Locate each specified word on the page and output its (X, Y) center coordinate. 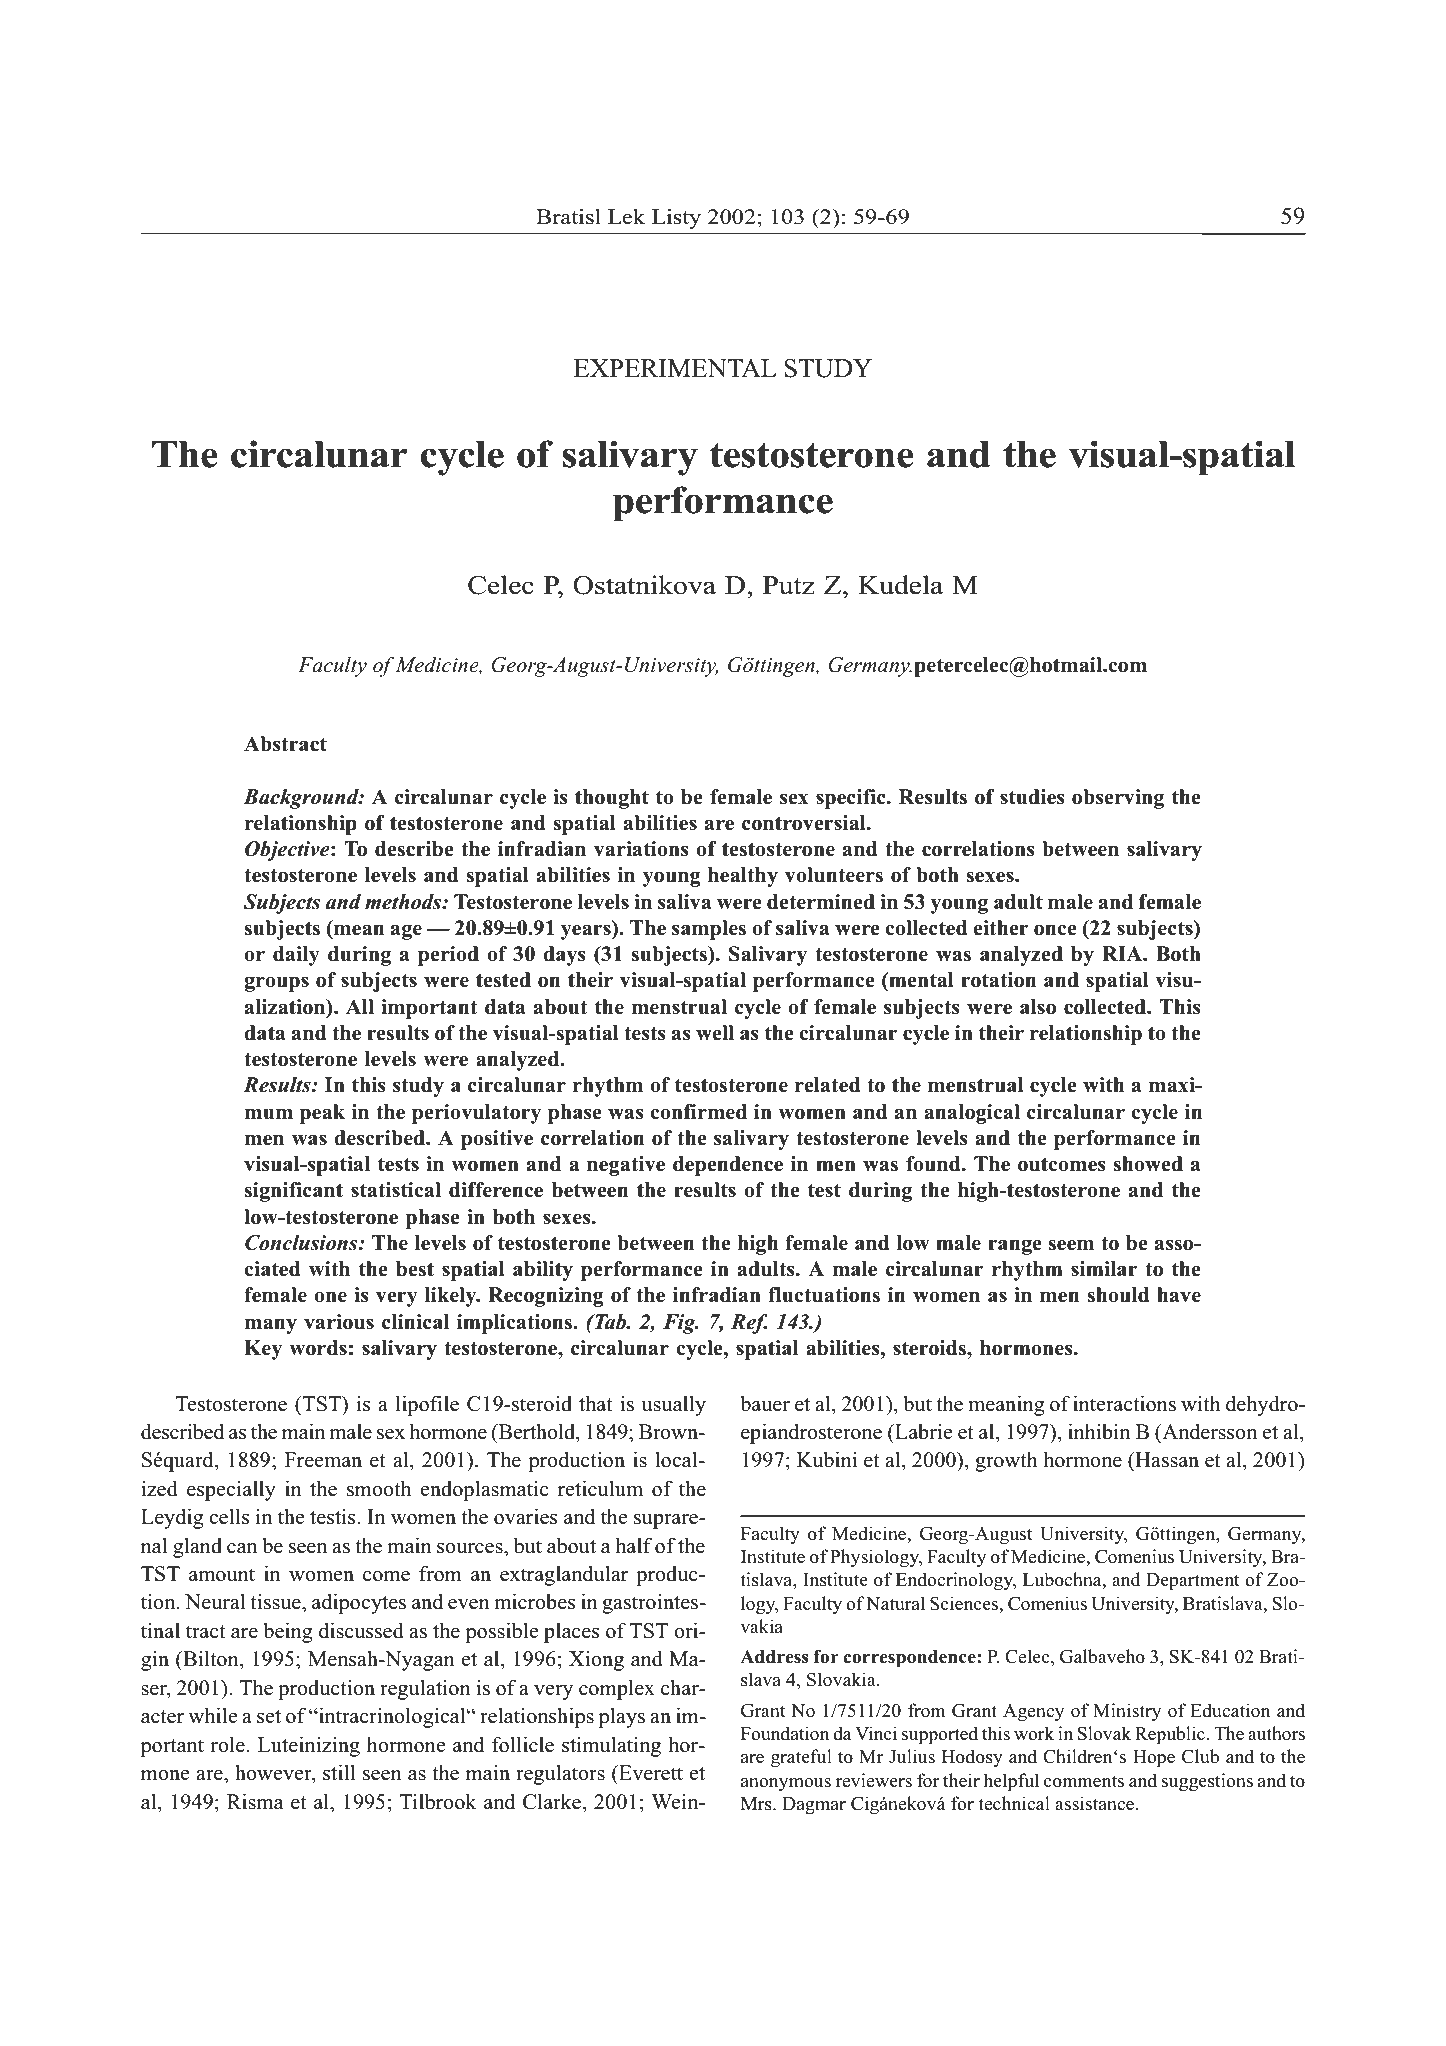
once (1055, 930)
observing (1118, 799)
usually (674, 1406)
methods (404, 902)
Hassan (1166, 1460)
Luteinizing (309, 1747)
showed (1148, 1164)
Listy (676, 219)
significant (293, 1192)
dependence (728, 1166)
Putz (789, 585)
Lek (626, 217)
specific (852, 799)
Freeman (323, 1460)
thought (612, 799)
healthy (743, 877)
